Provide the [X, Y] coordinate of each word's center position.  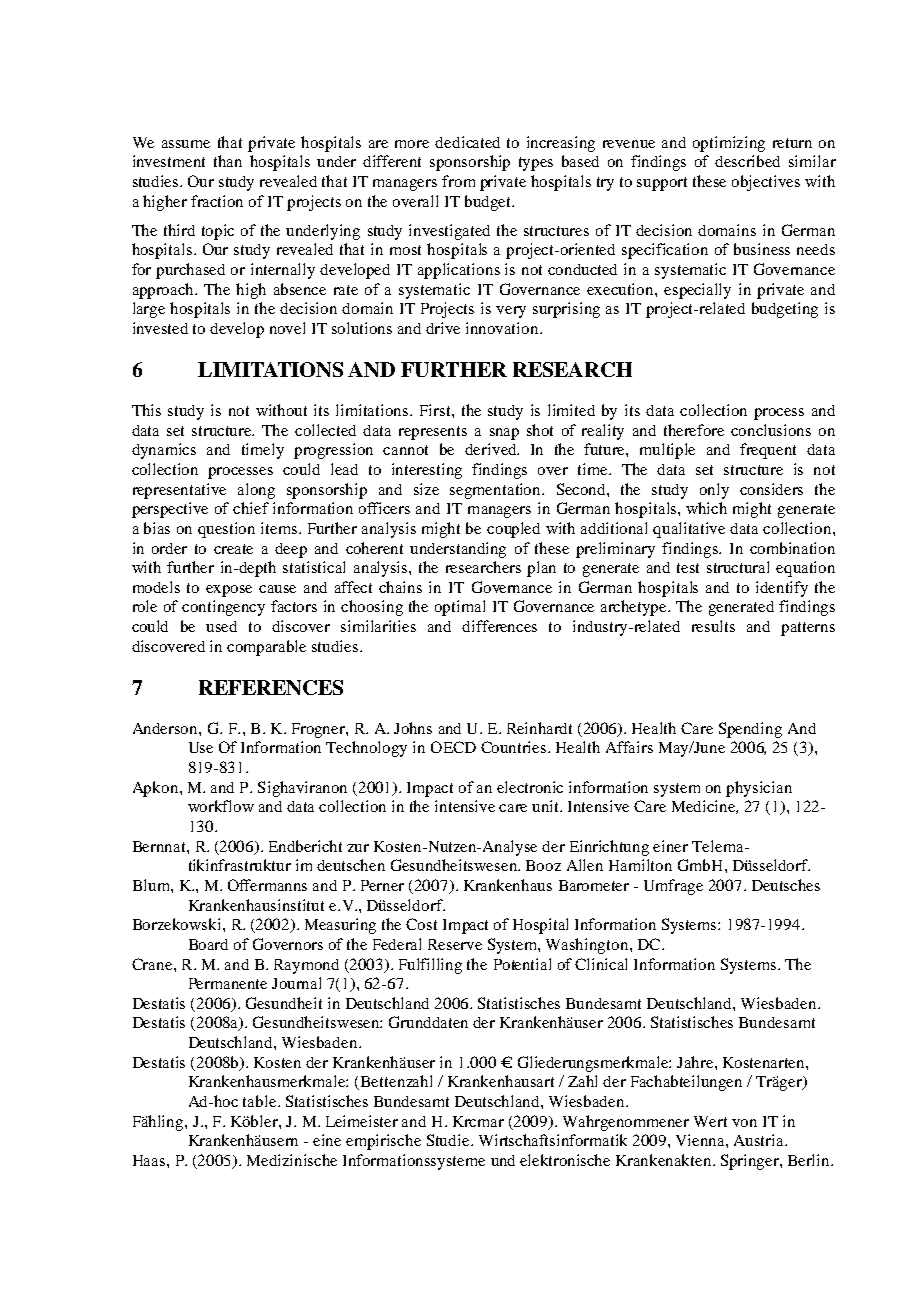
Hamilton [640, 865]
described [747, 161]
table [261, 1101]
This [146, 410]
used [221, 626]
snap [504, 434]
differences [499, 626]
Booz [543, 865]
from [458, 181]
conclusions [771, 430]
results [713, 626]
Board [208, 944]
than [228, 161]
